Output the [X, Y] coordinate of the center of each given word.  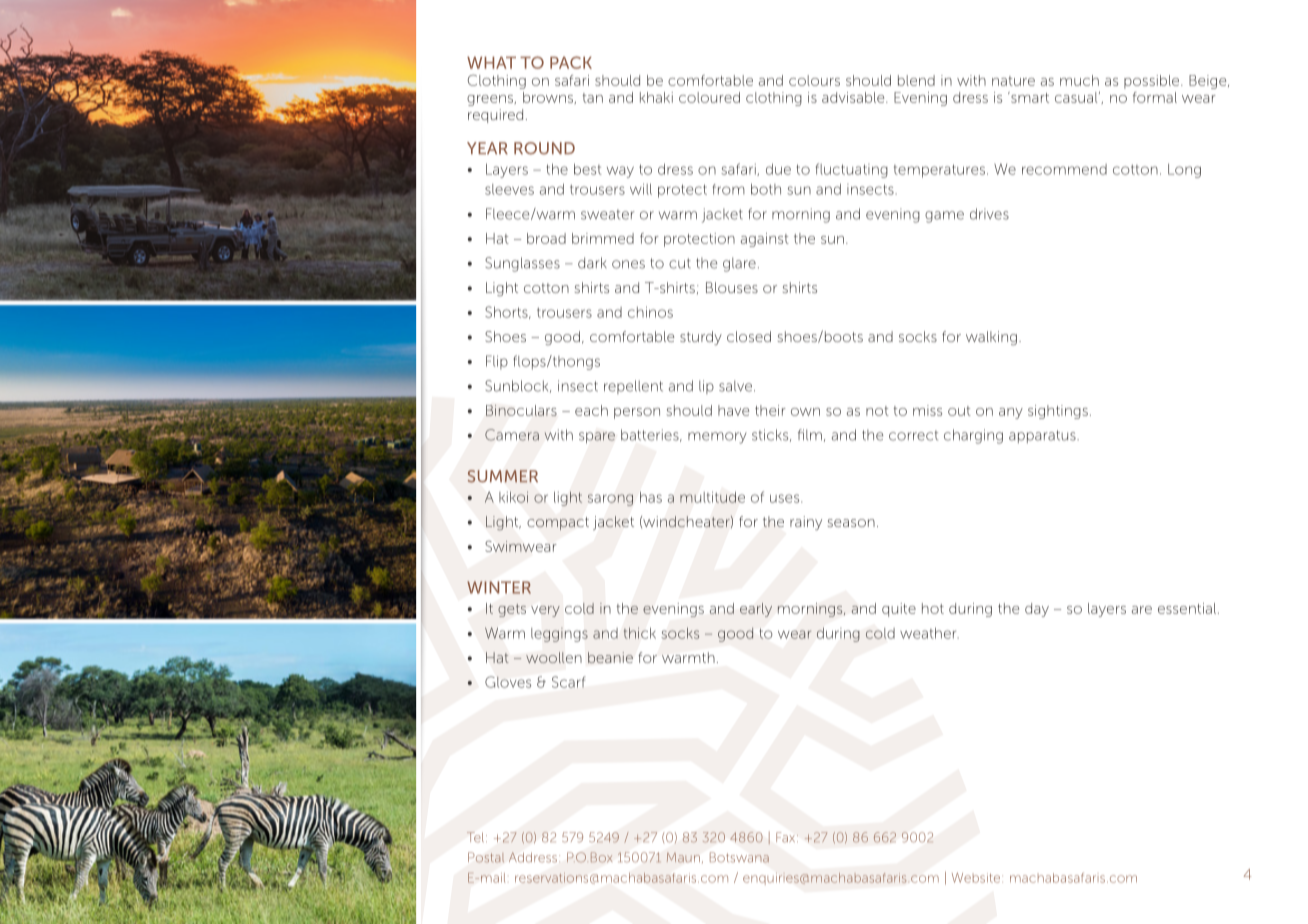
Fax [787, 837]
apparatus [1043, 436]
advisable [854, 97]
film [810, 434]
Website [976, 878]
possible [1153, 82]
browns [549, 98]
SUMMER [503, 476]
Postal [486, 857]
